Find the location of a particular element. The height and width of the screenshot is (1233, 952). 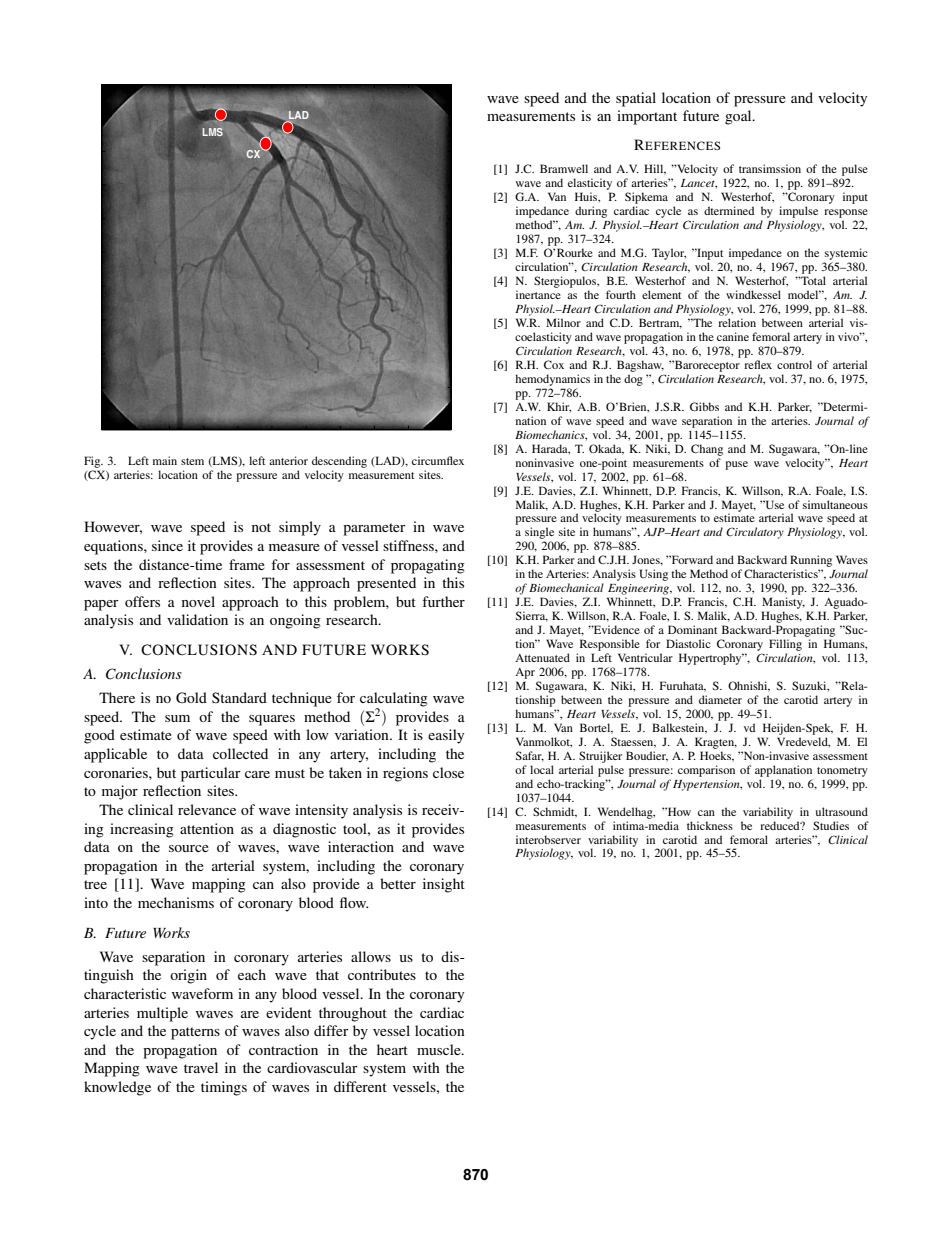

goal is located at coordinates (739, 117).
